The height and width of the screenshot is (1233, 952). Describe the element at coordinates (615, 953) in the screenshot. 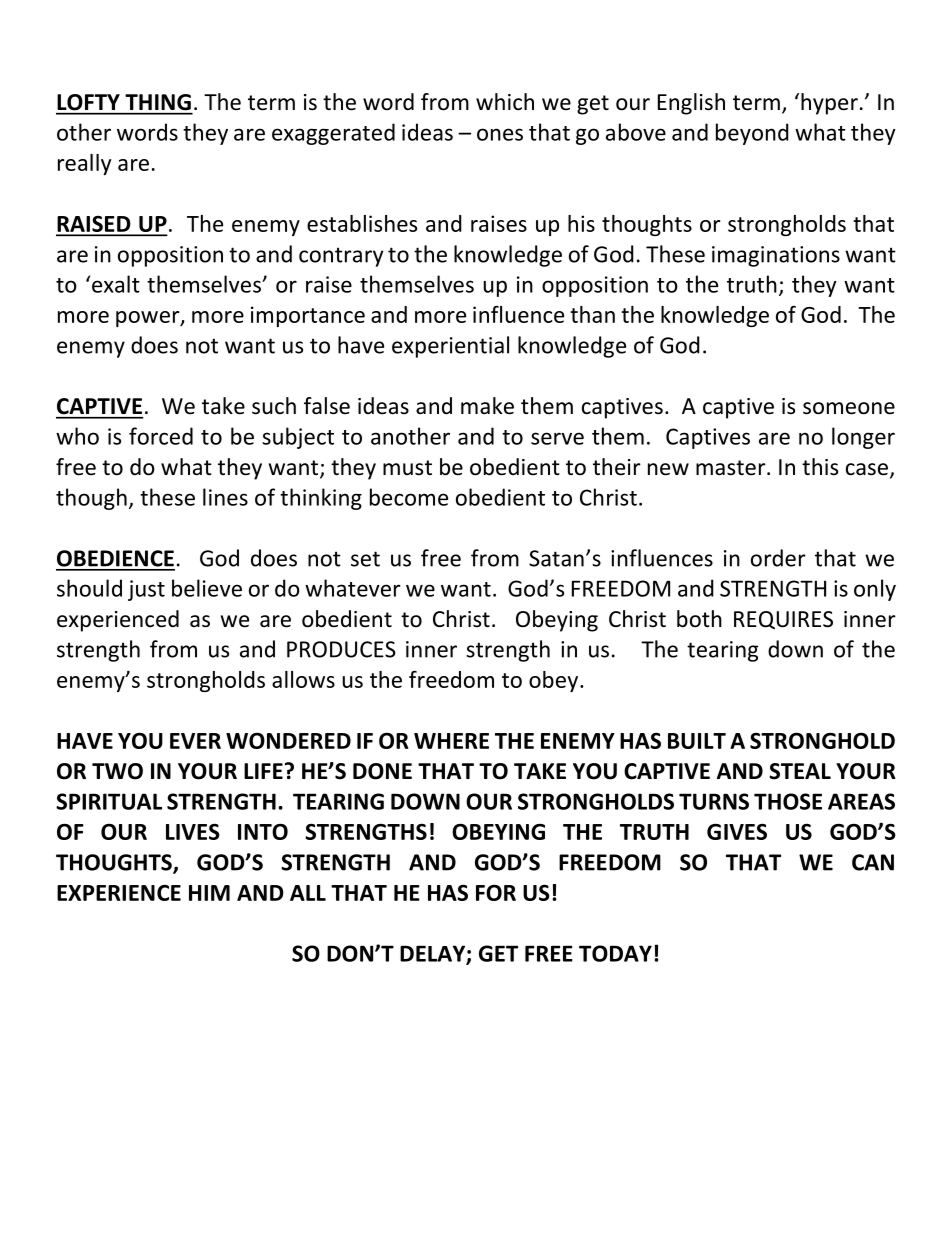

I see `TODAY` at that location.
